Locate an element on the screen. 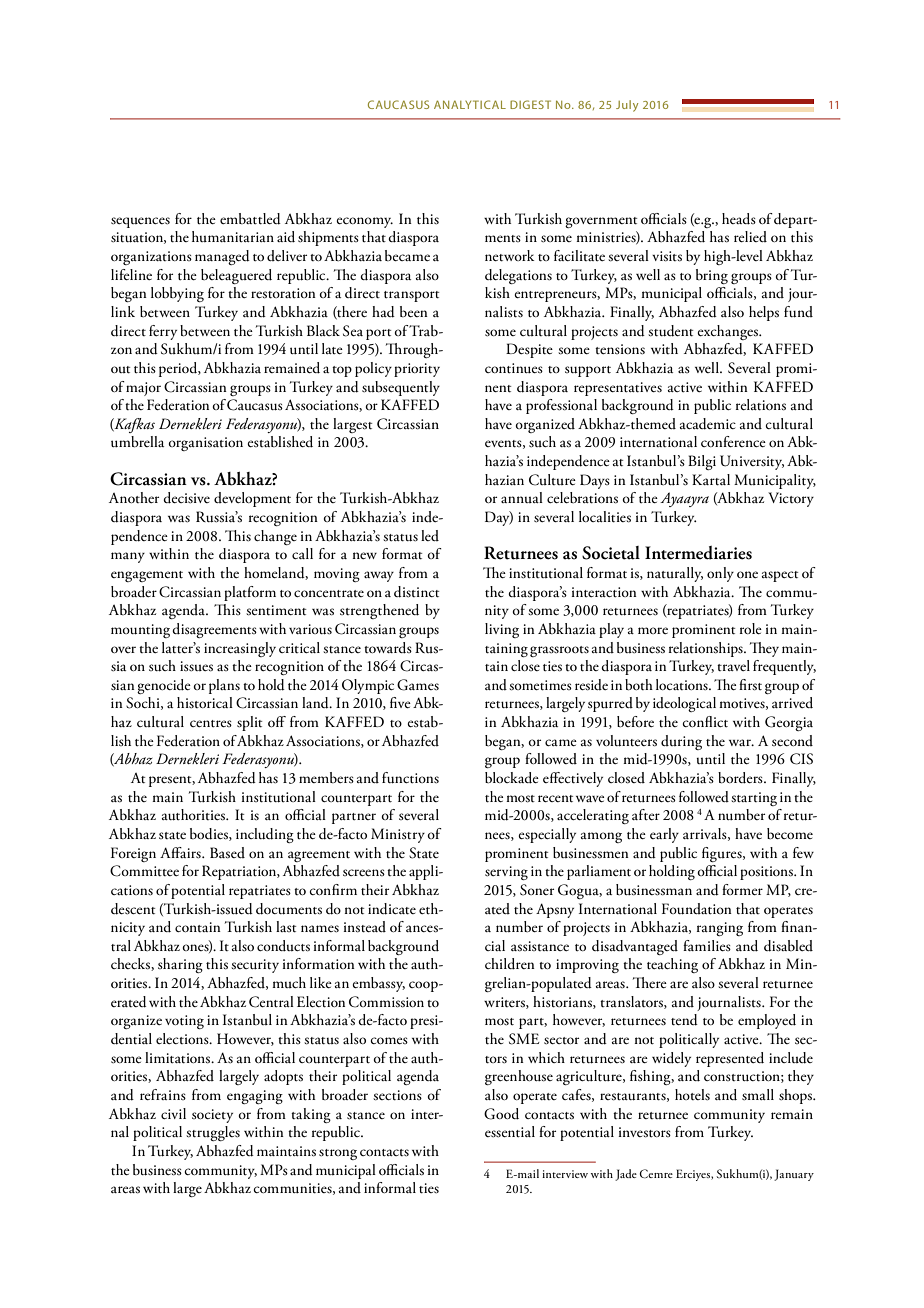 Image resolution: width=924 pixels, height=1308 pixels. struggles is located at coordinates (213, 1133).
